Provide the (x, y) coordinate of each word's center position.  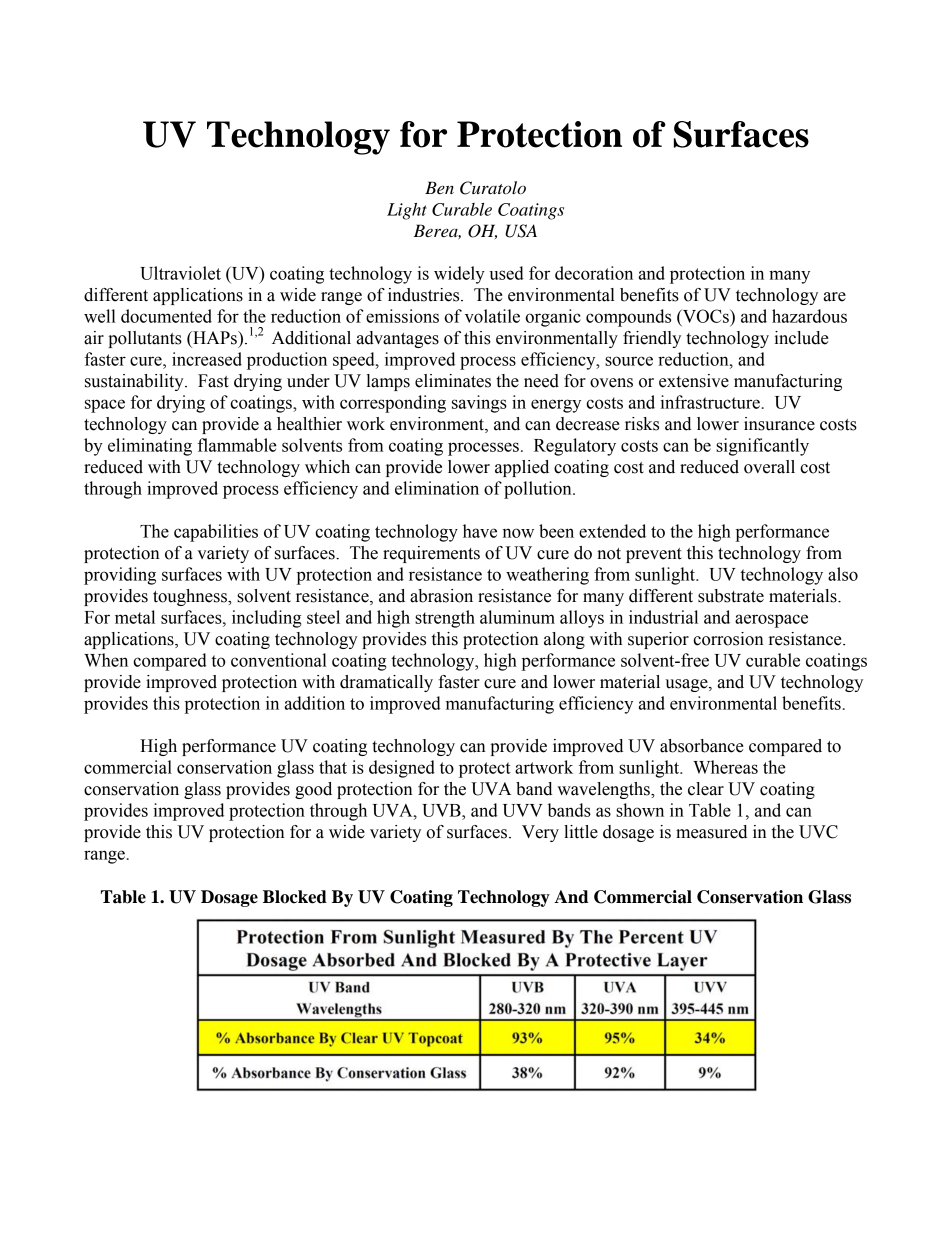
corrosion (728, 639)
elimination (437, 488)
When (106, 660)
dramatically (386, 683)
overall (769, 467)
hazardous (809, 316)
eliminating (150, 447)
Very (540, 833)
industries (425, 295)
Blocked (295, 897)
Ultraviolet (180, 273)
